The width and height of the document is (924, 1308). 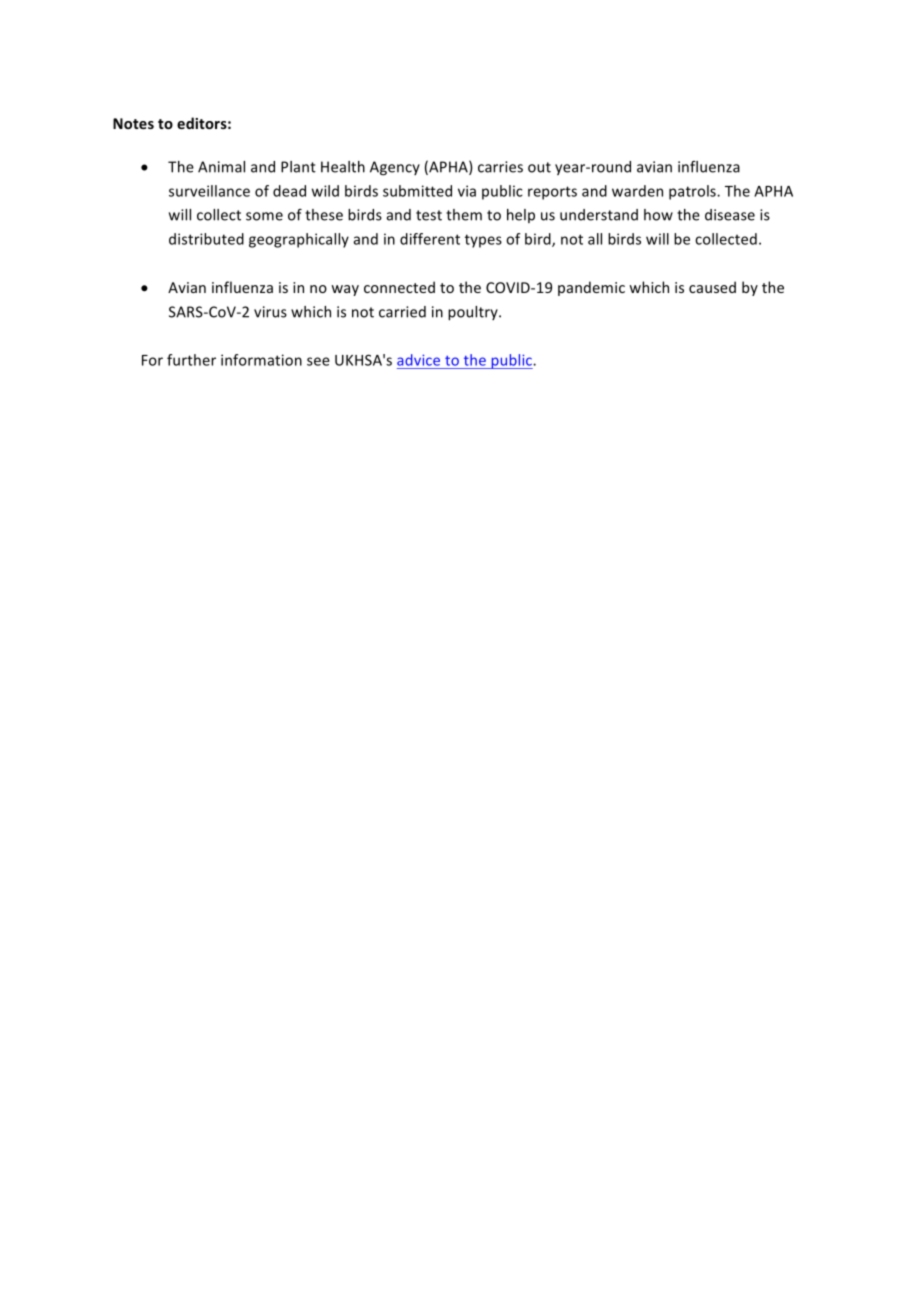 I want to click on further, so click(x=191, y=360).
